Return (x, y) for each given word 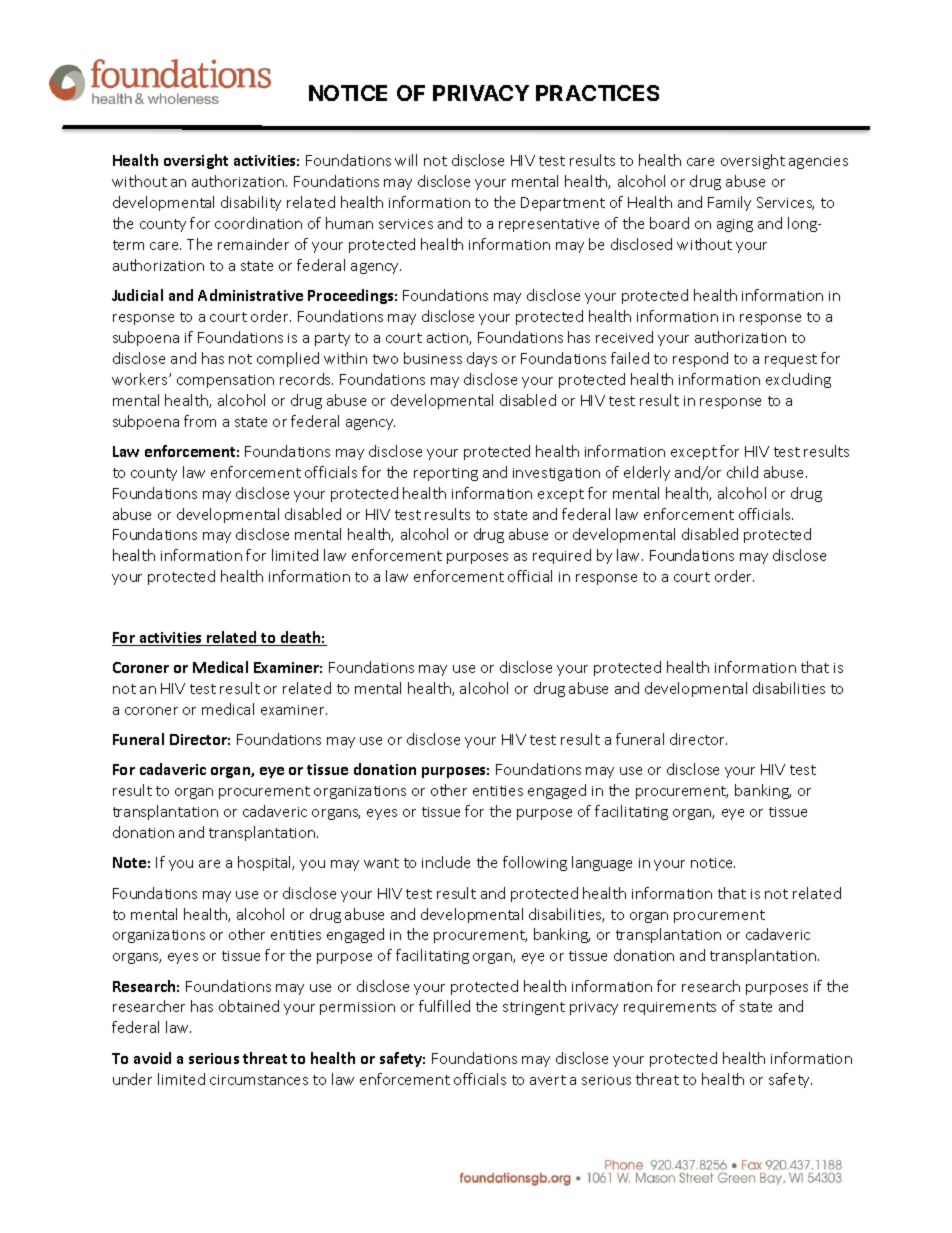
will (406, 160)
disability (251, 203)
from (200, 421)
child (742, 472)
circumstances (259, 1080)
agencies (818, 162)
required (562, 556)
